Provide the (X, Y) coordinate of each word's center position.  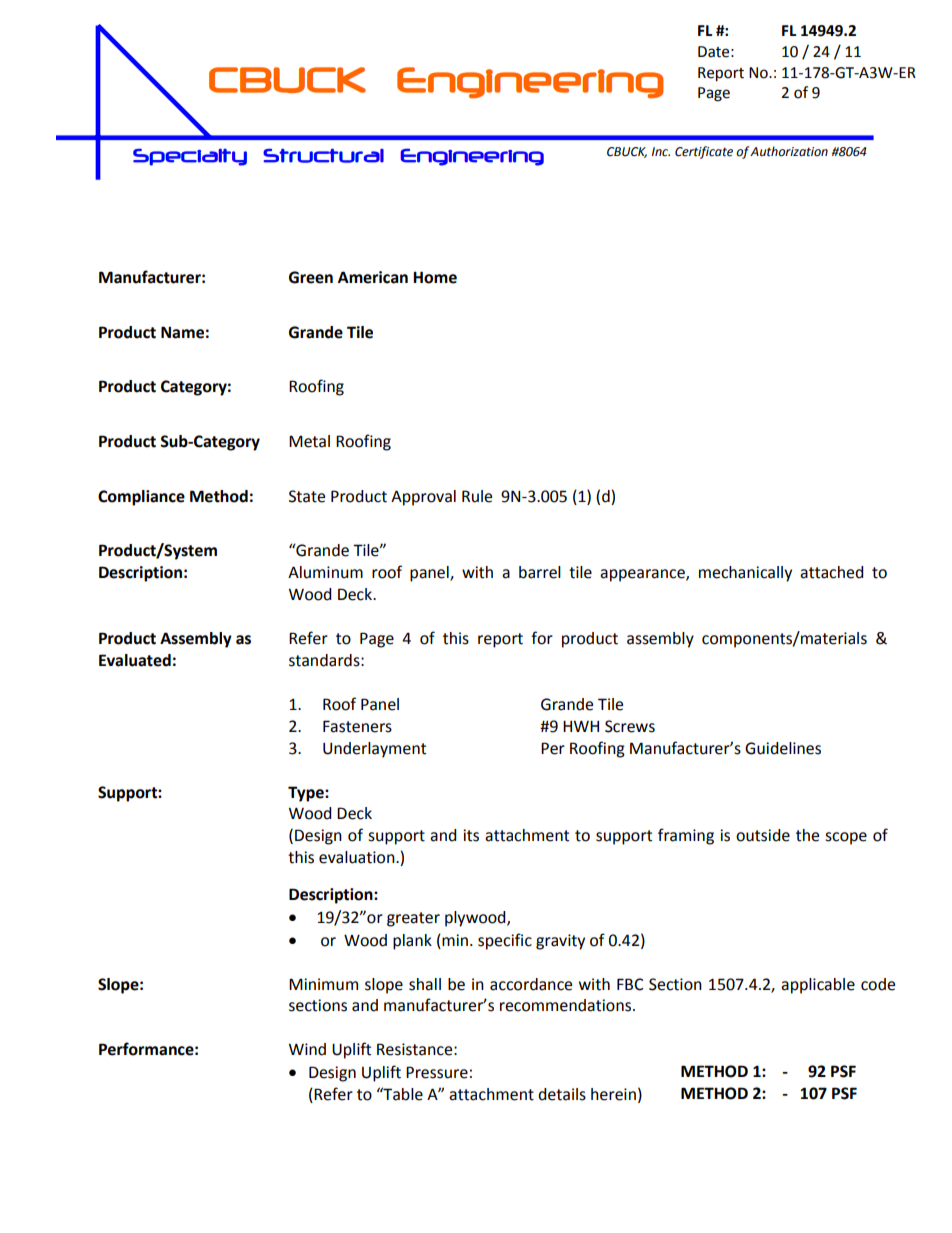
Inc (661, 152)
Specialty (190, 157)
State (307, 496)
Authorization (789, 151)
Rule (477, 496)
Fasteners (357, 726)
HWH (581, 726)
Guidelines (783, 748)
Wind (307, 1049)
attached (832, 572)
